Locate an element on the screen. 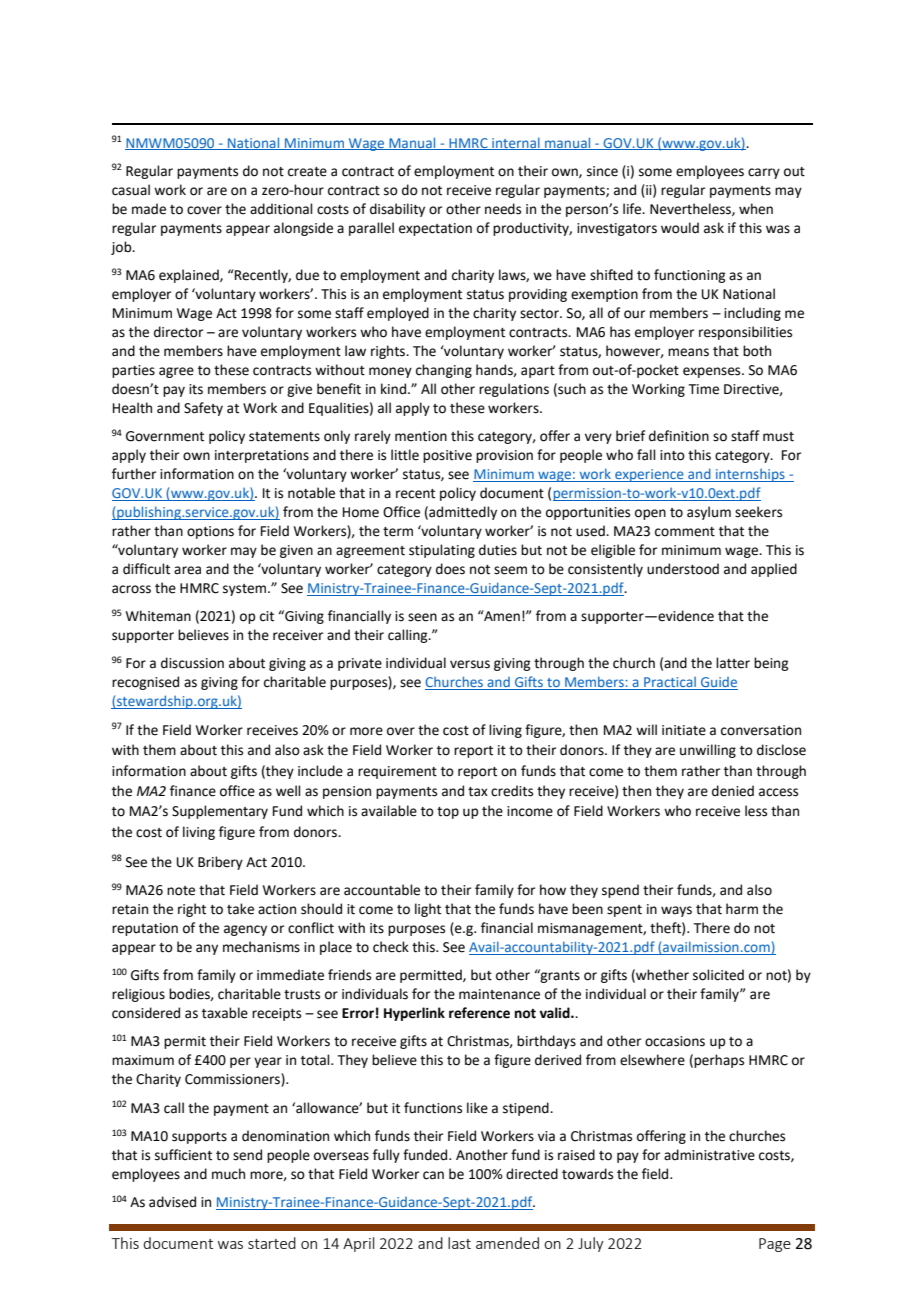  carry is located at coordinates (764, 173).
